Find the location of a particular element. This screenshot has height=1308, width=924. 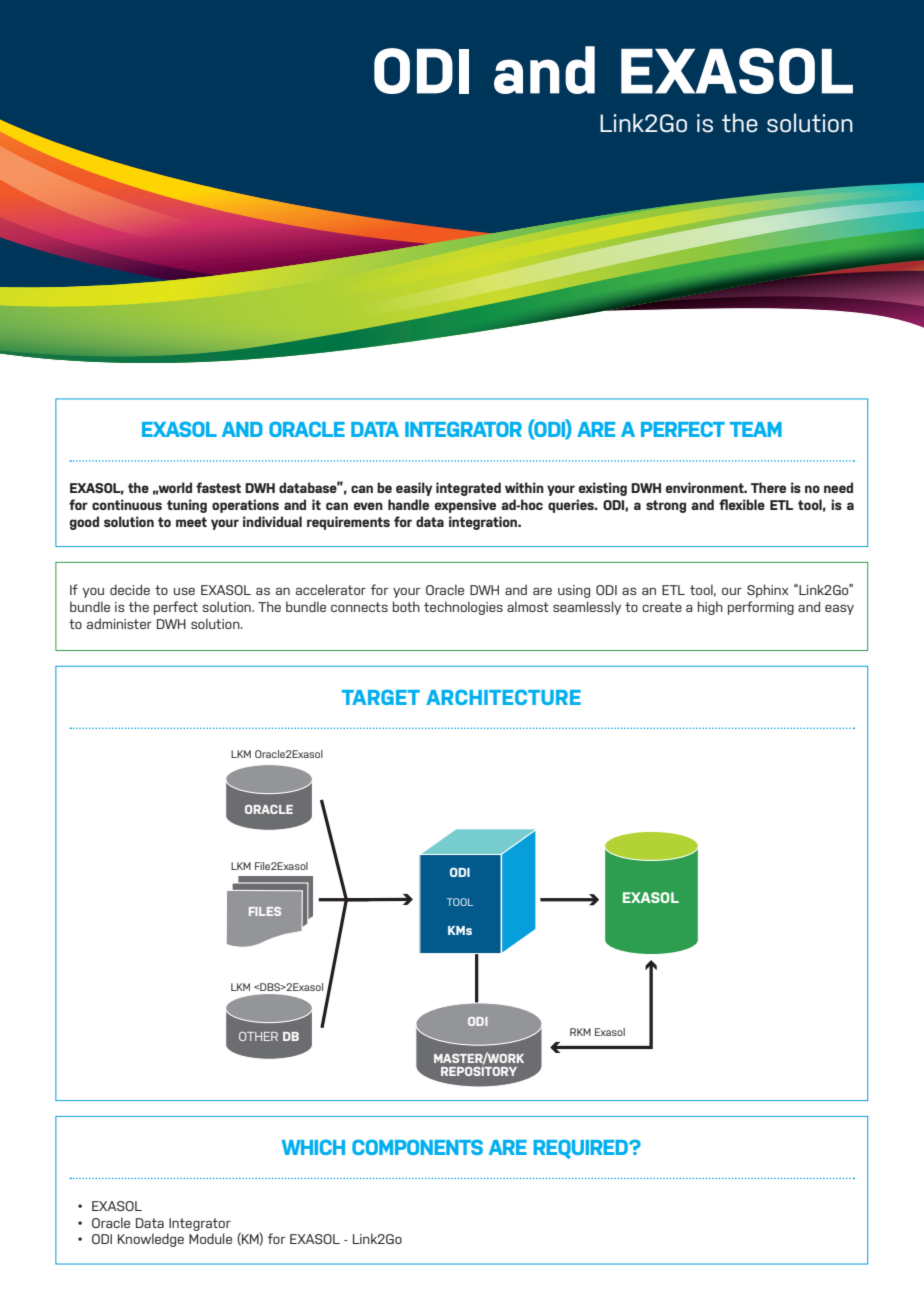

integrated is located at coordinates (468, 489).
